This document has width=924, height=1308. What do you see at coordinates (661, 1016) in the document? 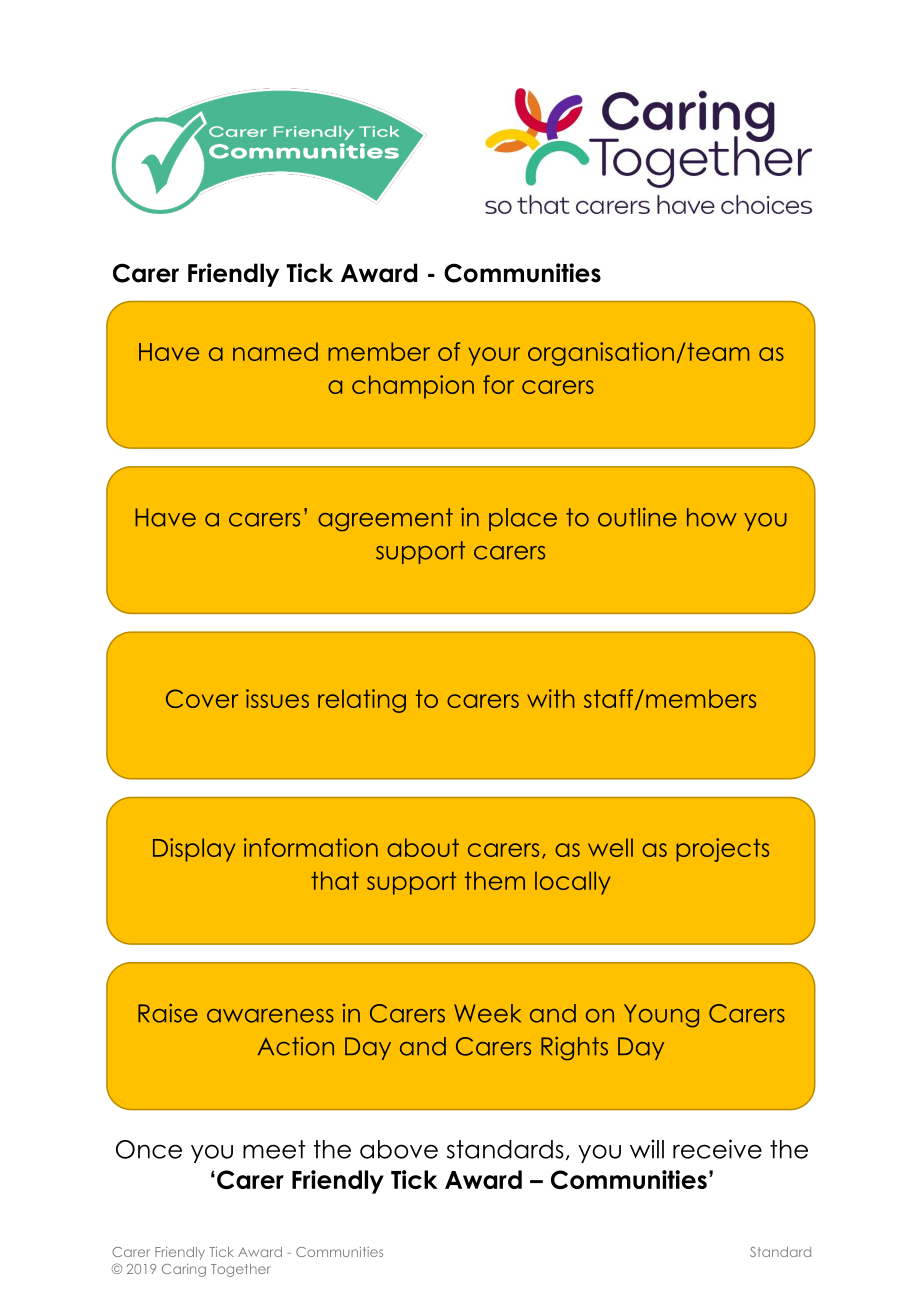
I see `Young` at bounding box center [661, 1016].
